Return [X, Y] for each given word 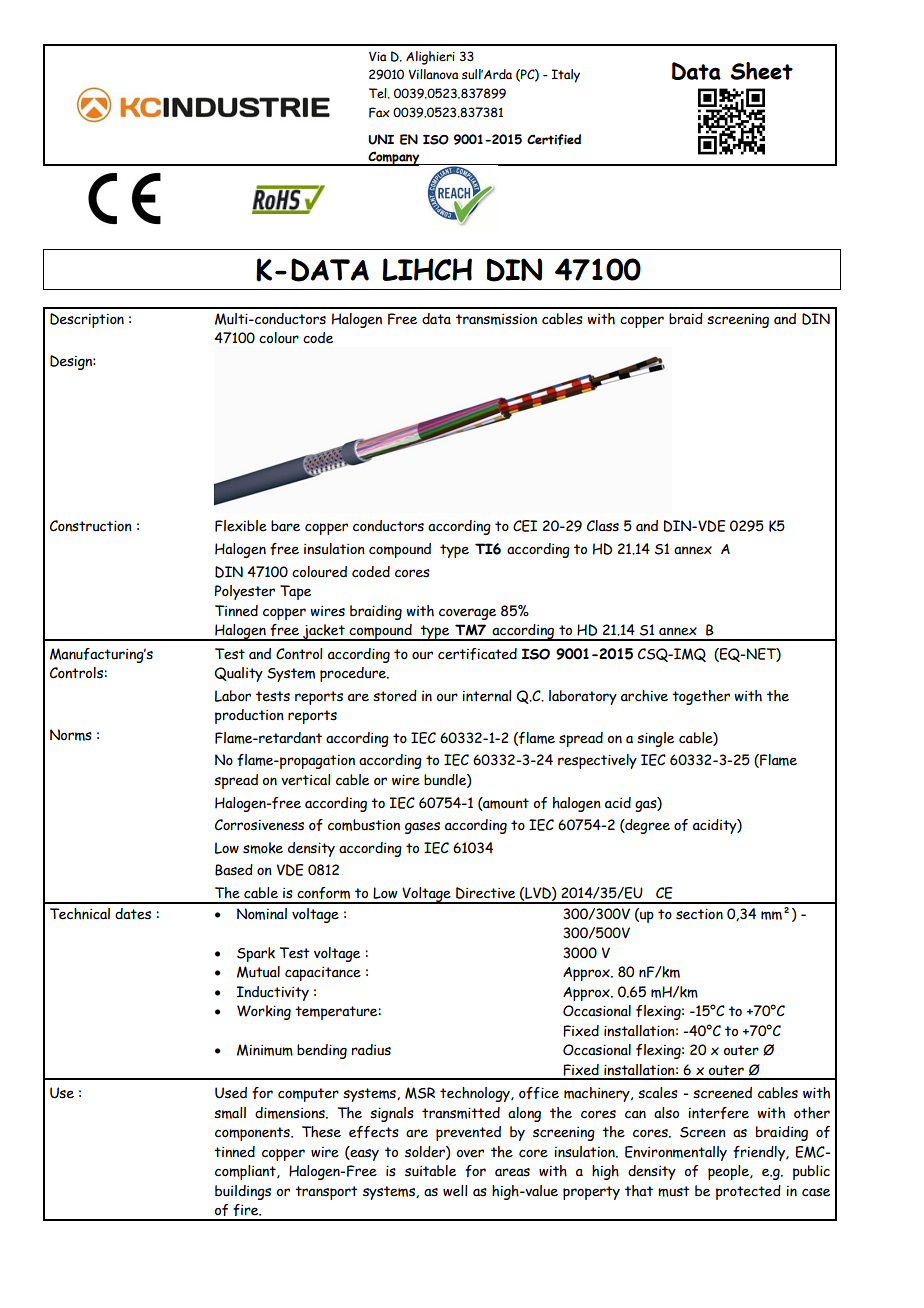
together [701, 697]
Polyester [245, 592]
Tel [379, 93]
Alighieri [430, 58]
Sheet [761, 71]
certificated [477, 654]
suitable [430, 1171]
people [729, 1172]
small [230, 1113]
